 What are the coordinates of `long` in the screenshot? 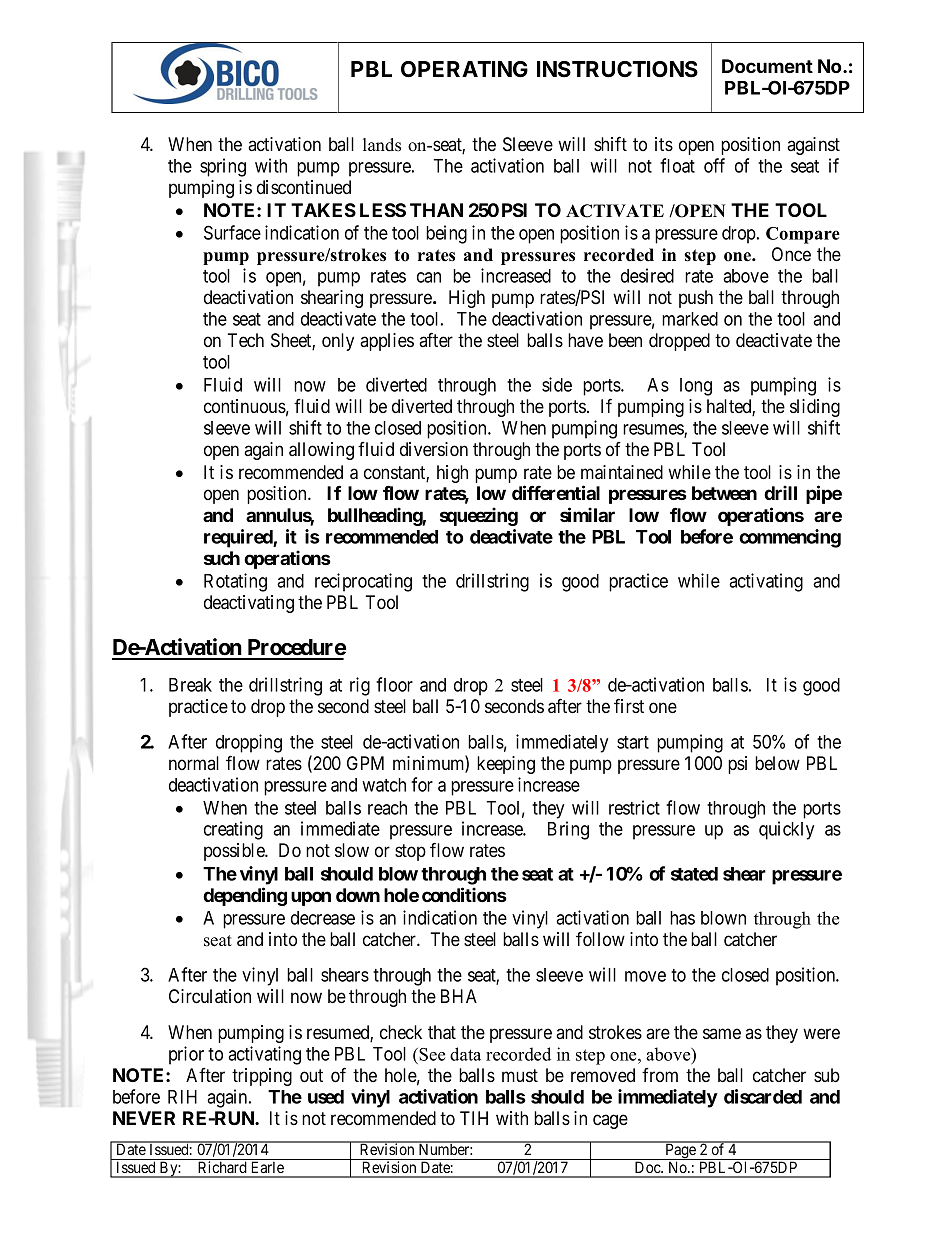 It's located at (696, 387).
